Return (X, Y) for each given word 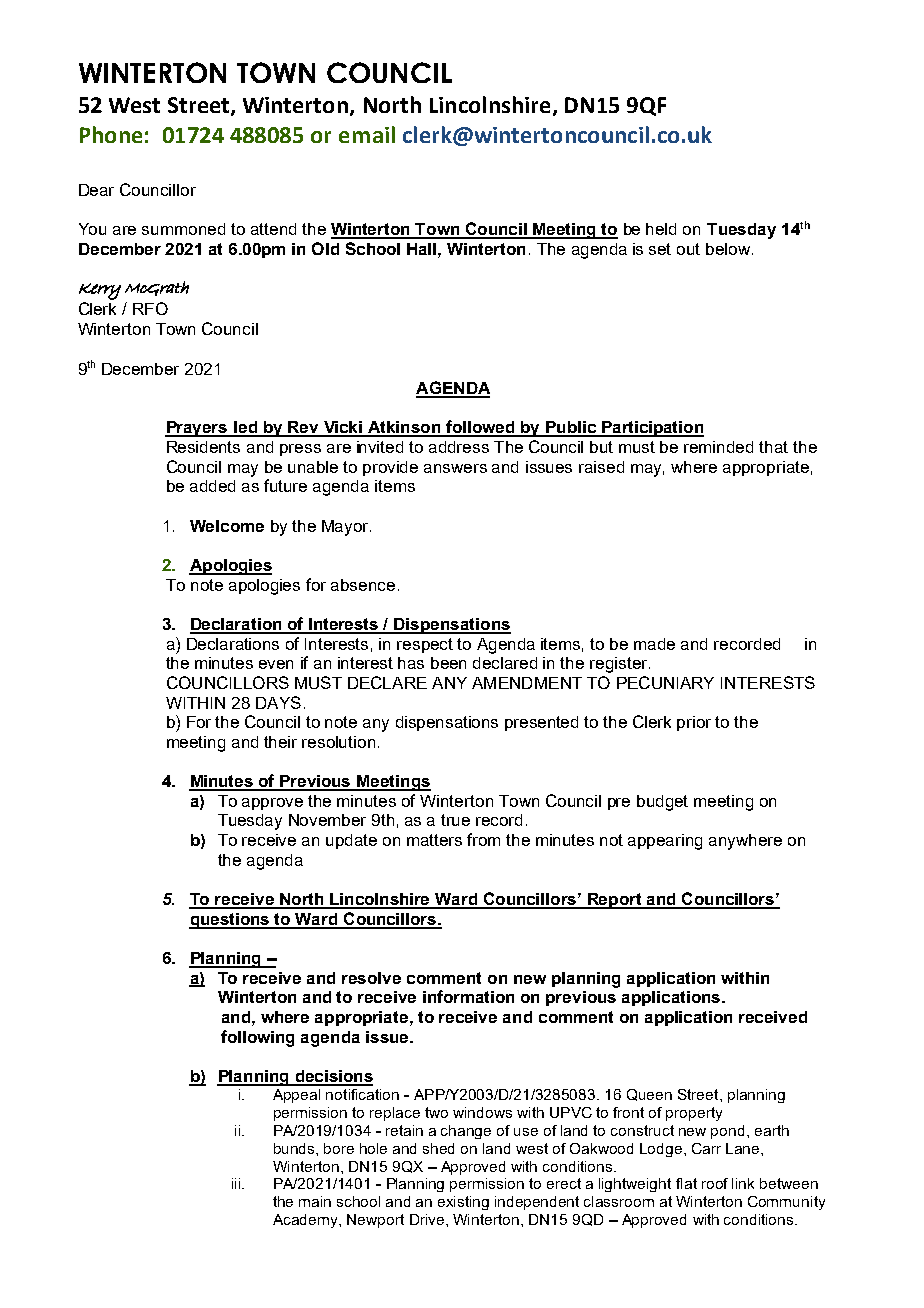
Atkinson (404, 428)
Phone (111, 134)
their (280, 742)
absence (363, 585)
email (367, 134)
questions (230, 921)
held (661, 229)
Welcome (227, 526)
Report (614, 901)
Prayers (197, 429)
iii (237, 1183)
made (654, 644)
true (455, 820)
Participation (652, 429)
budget (662, 803)
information (468, 996)
